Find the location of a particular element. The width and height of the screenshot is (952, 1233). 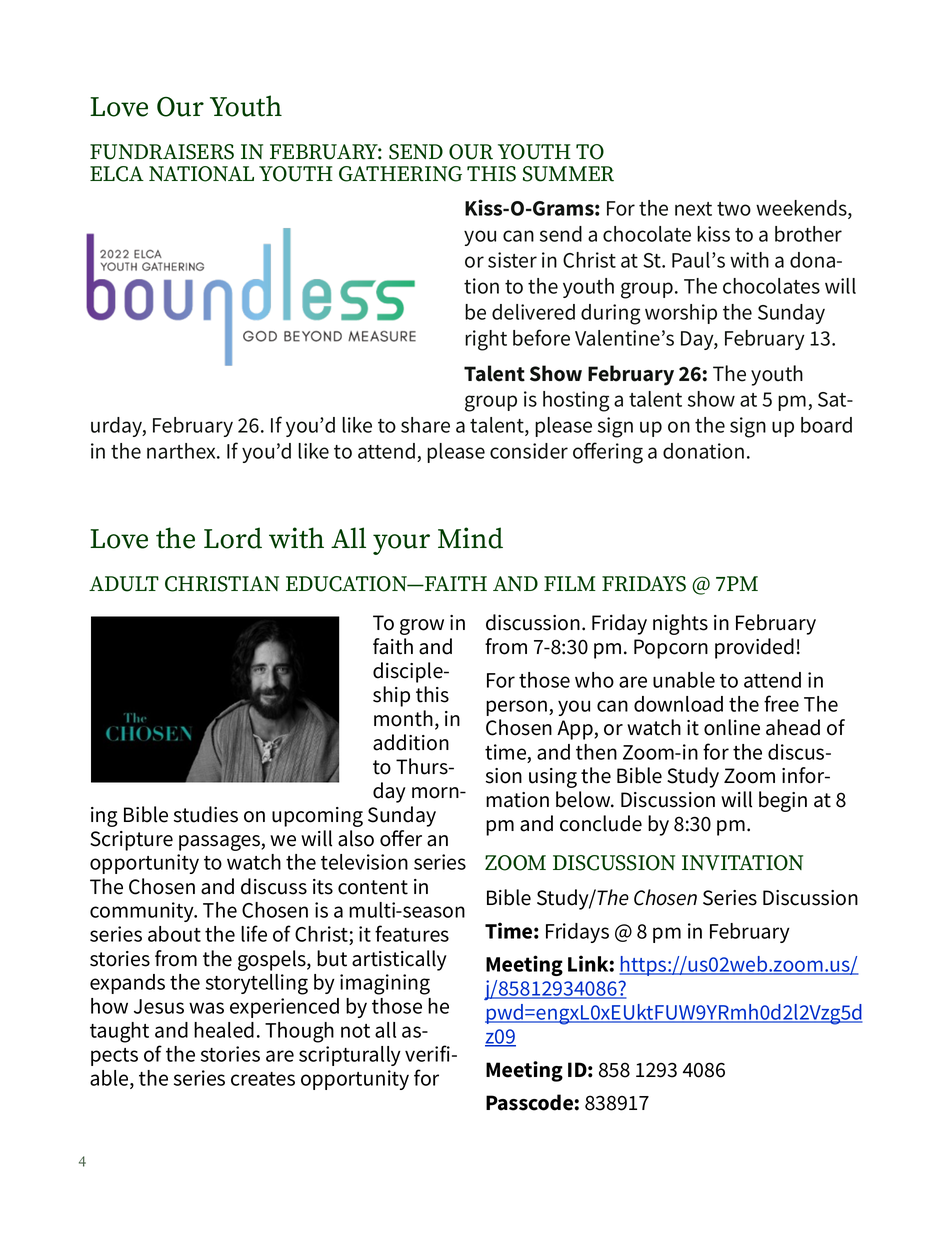

healed is located at coordinates (224, 1030).
